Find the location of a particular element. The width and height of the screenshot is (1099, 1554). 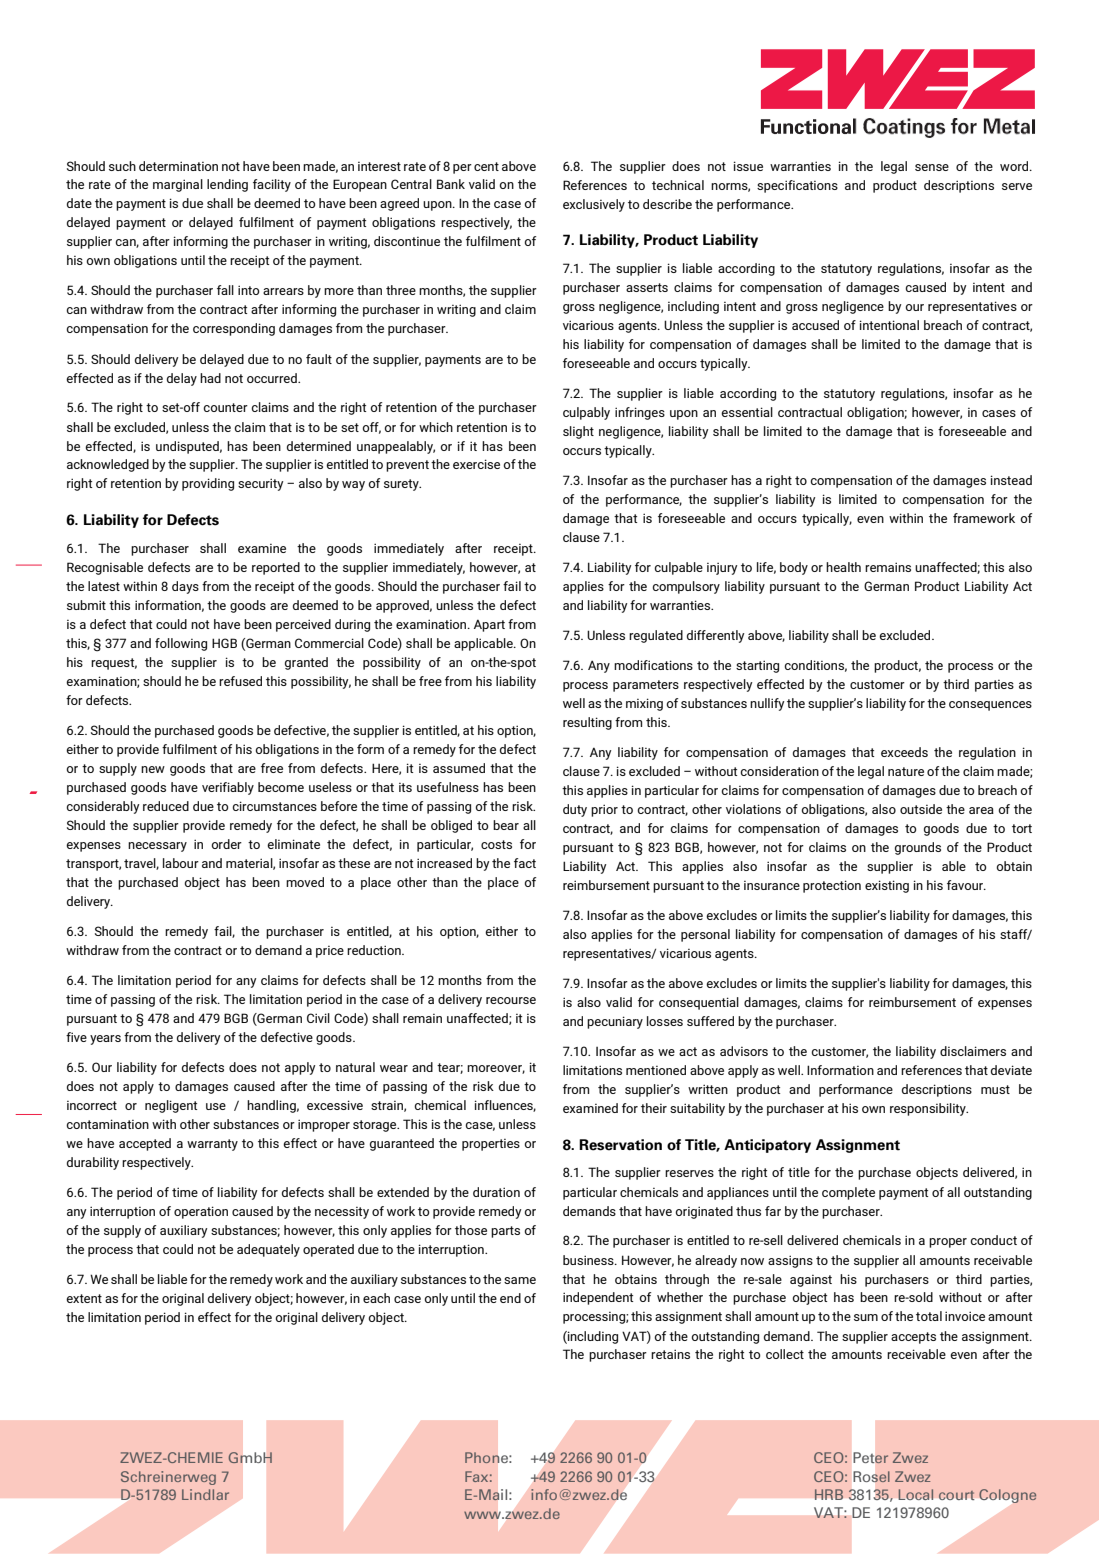

sense is located at coordinates (932, 167).
